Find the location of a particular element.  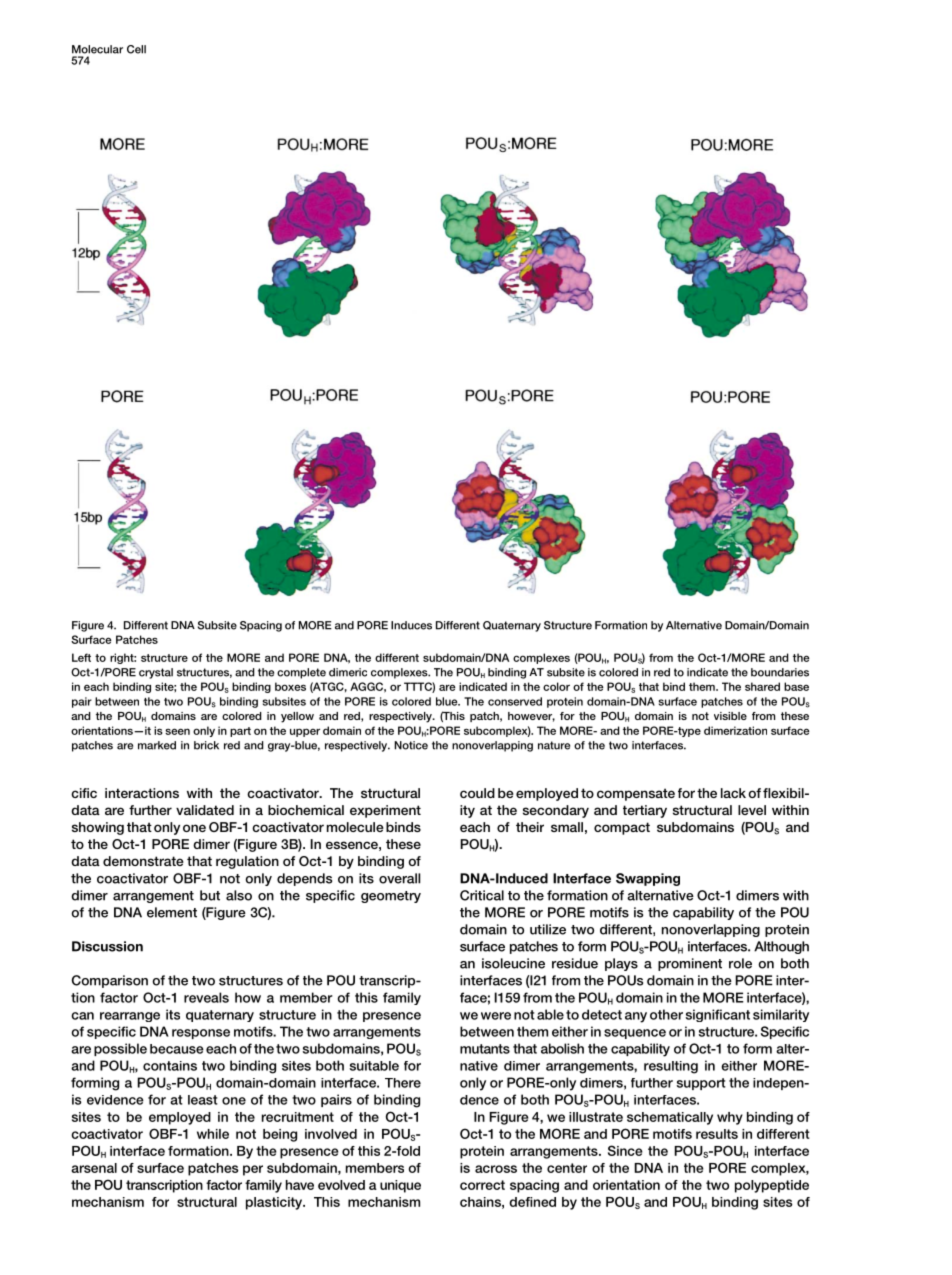

Molecular is located at coordinates (97, 49).
